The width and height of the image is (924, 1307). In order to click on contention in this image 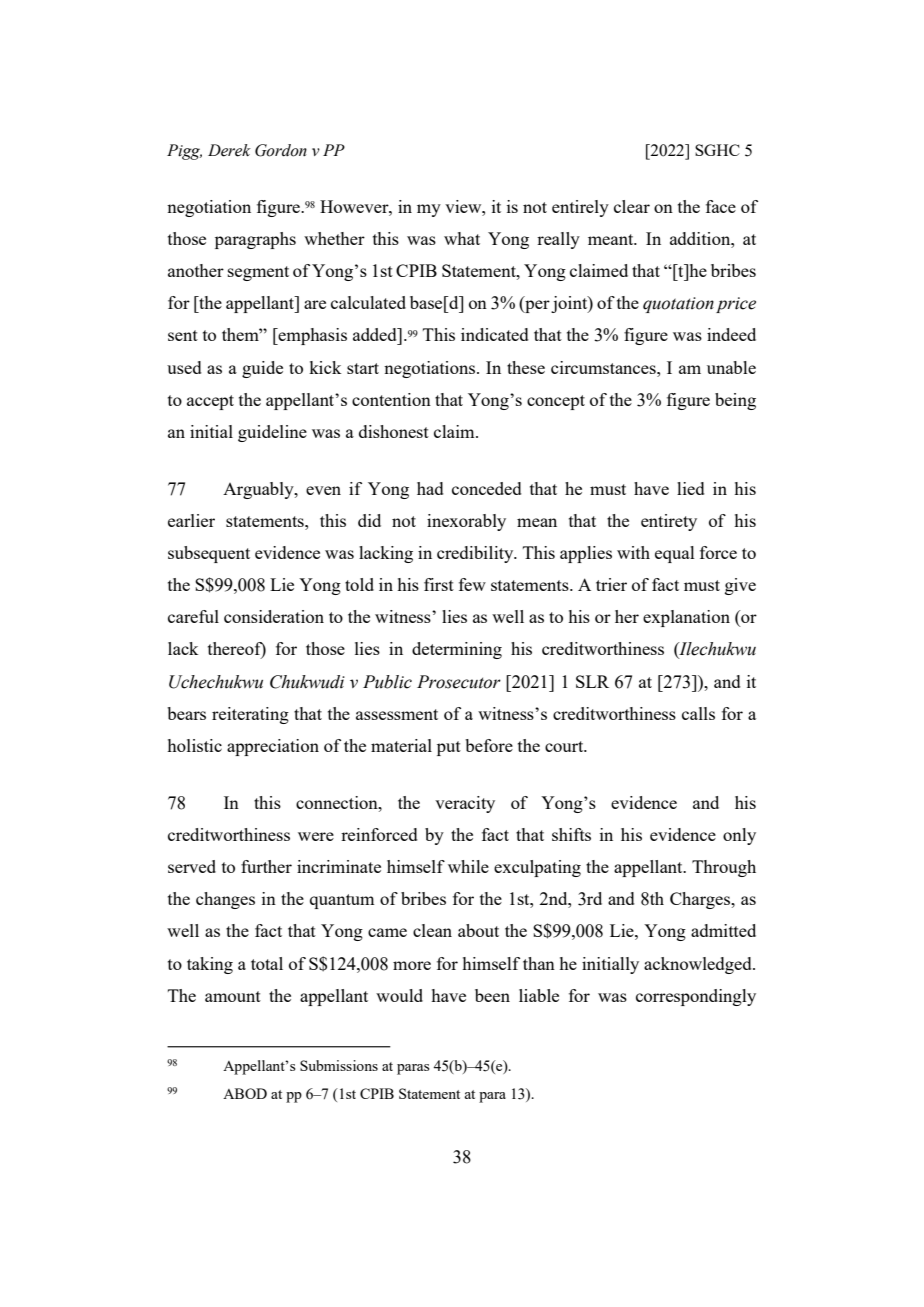, I will do `click(391, 399)`.
